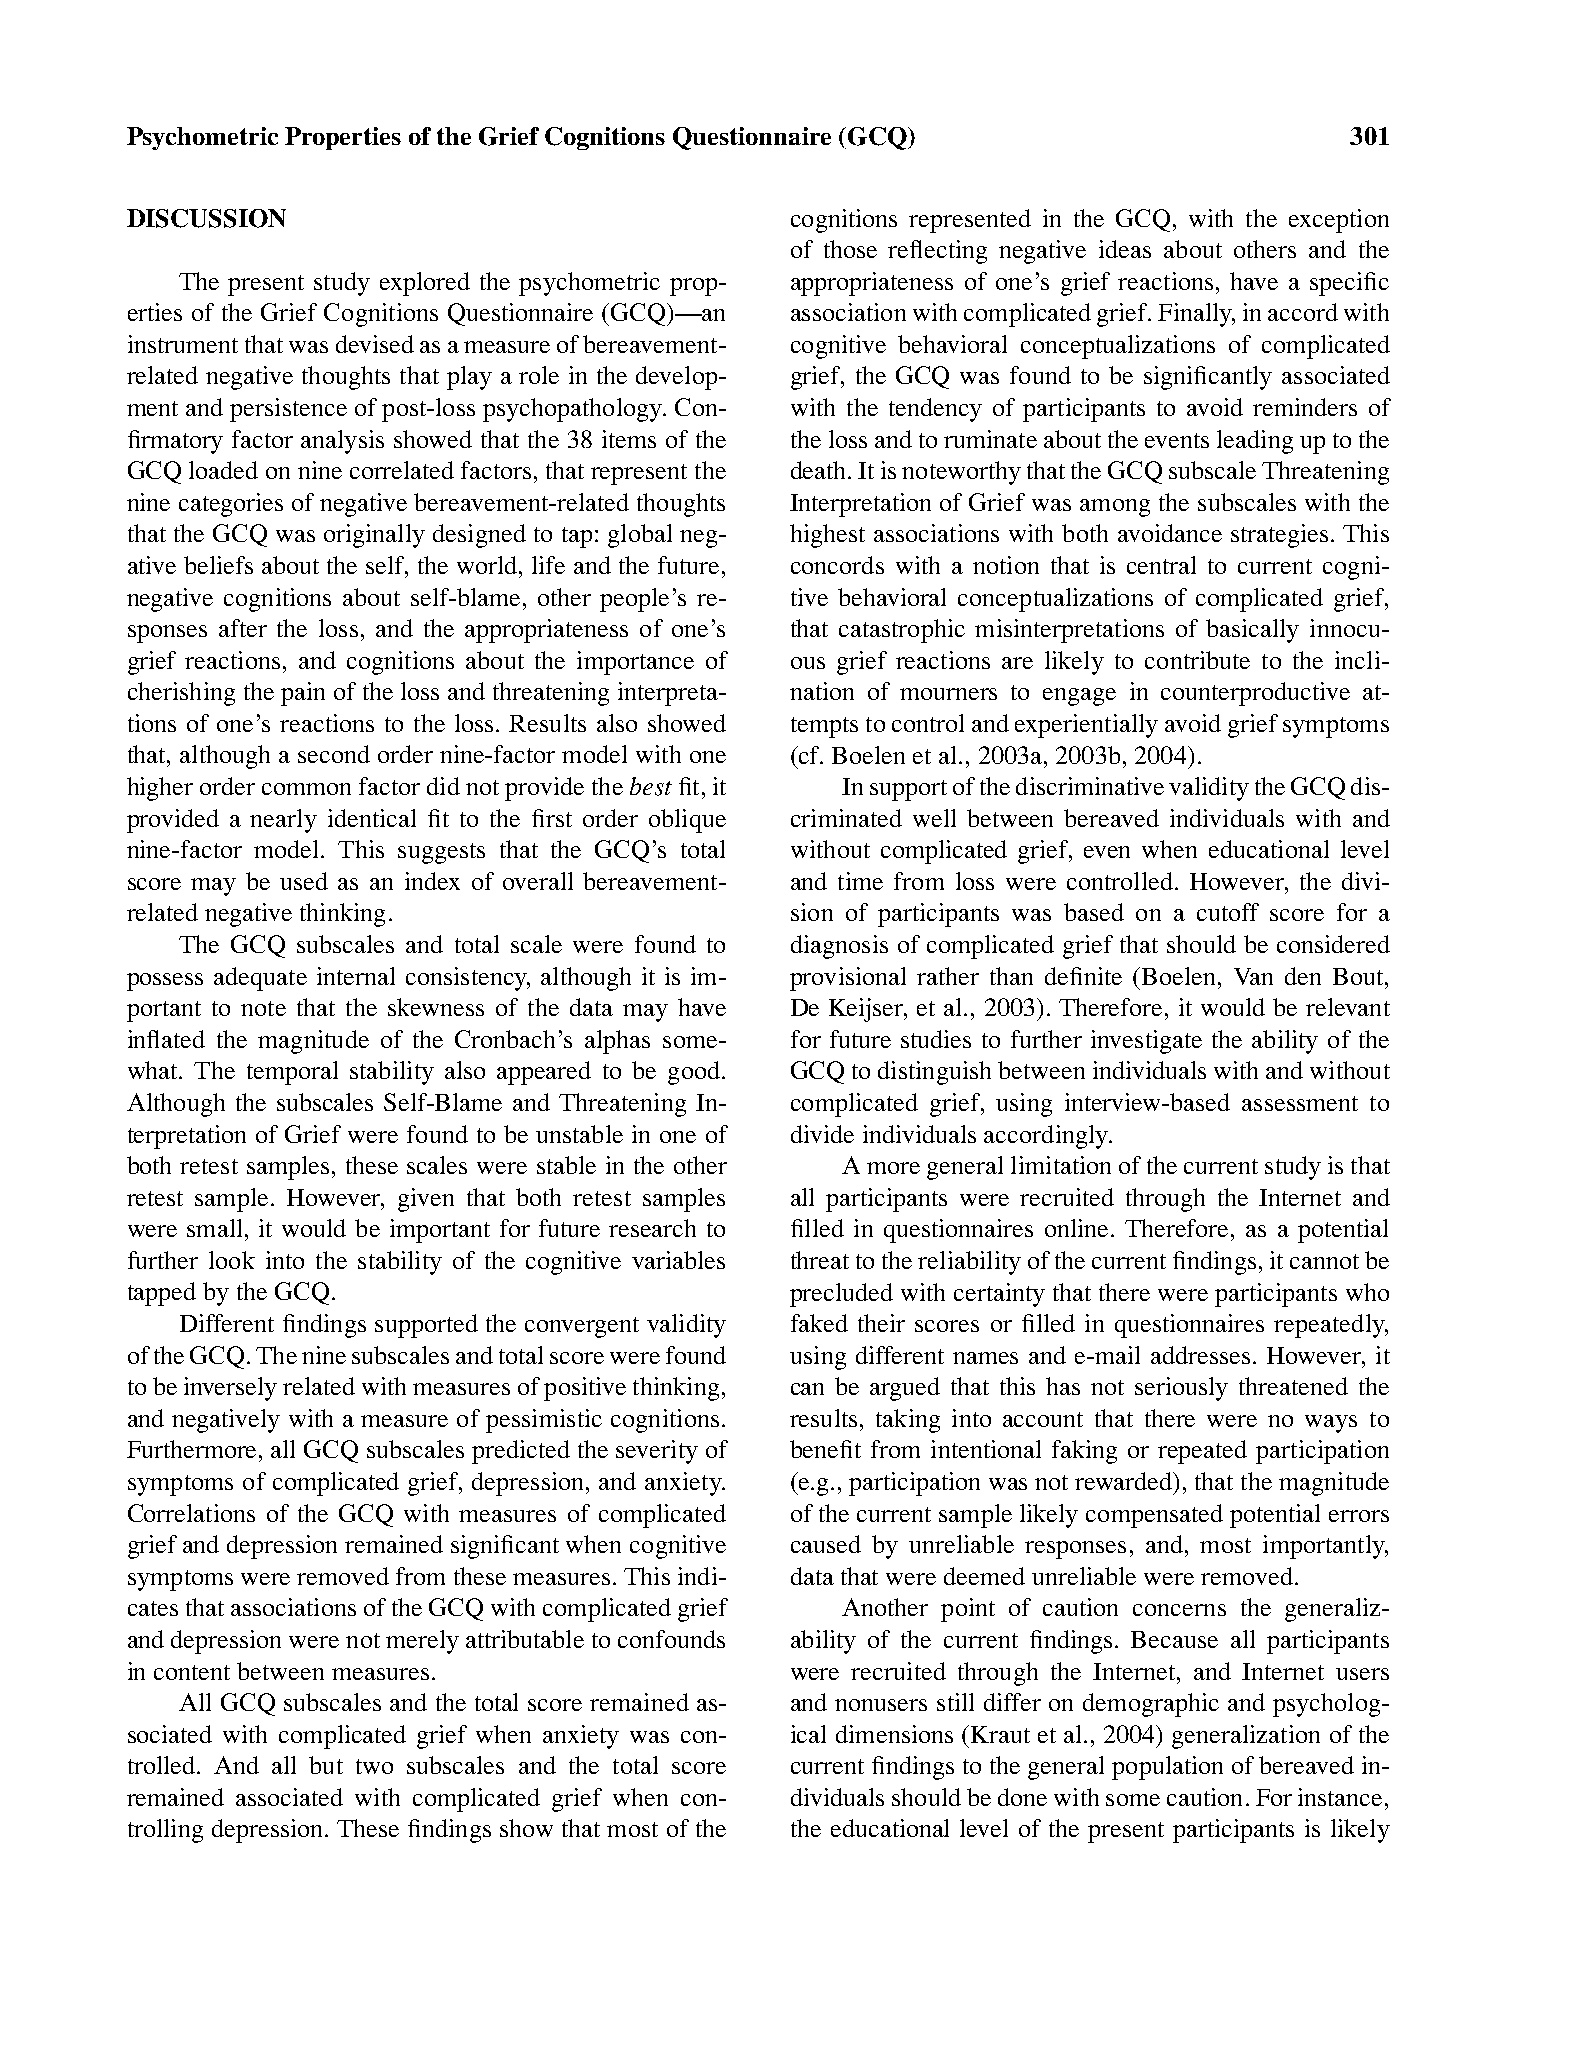  Describe the element at coordinates (955, 1702) in the screenshot. I see `still` at that location.
